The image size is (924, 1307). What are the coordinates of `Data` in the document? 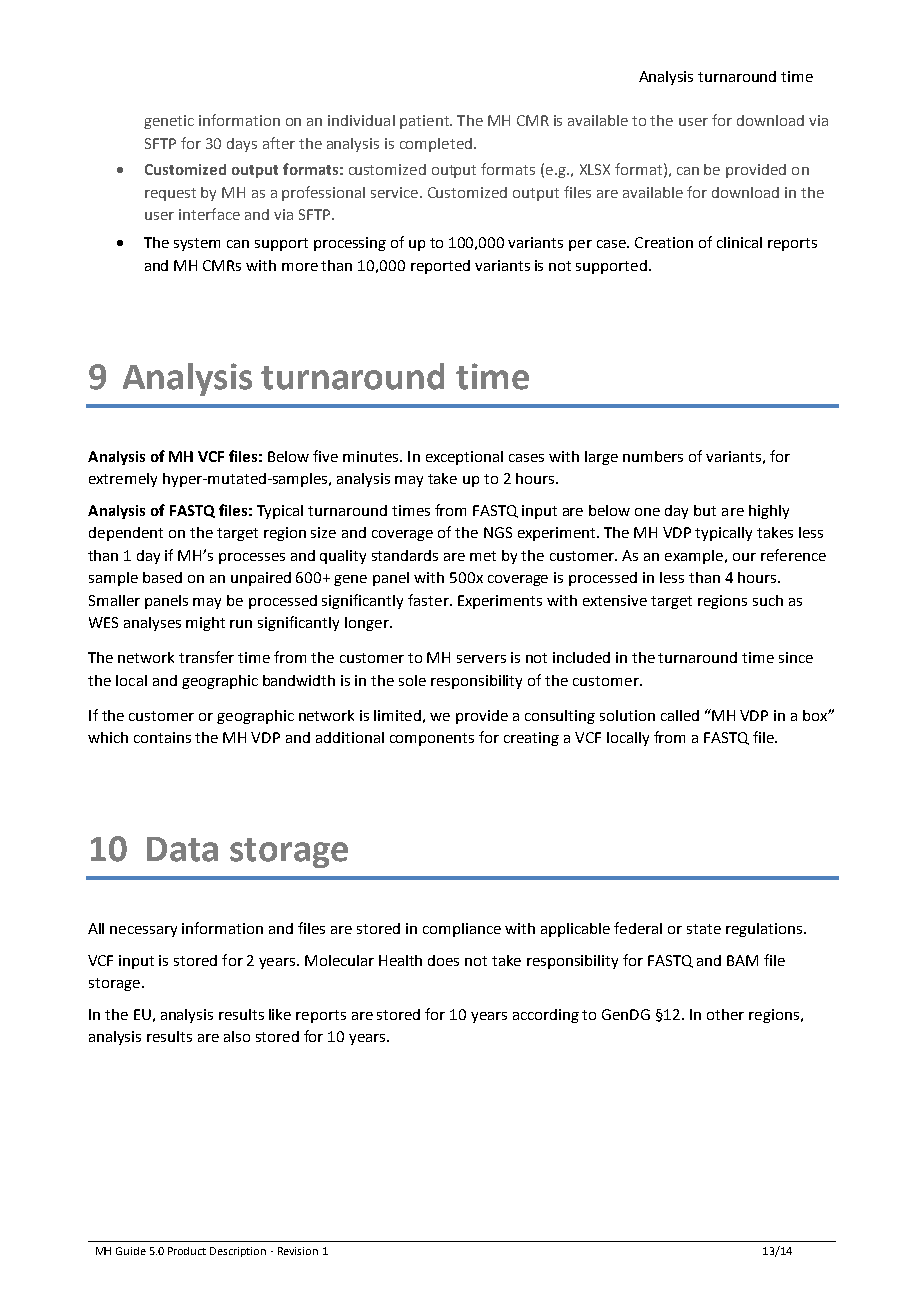 It's located at (182, 849).
